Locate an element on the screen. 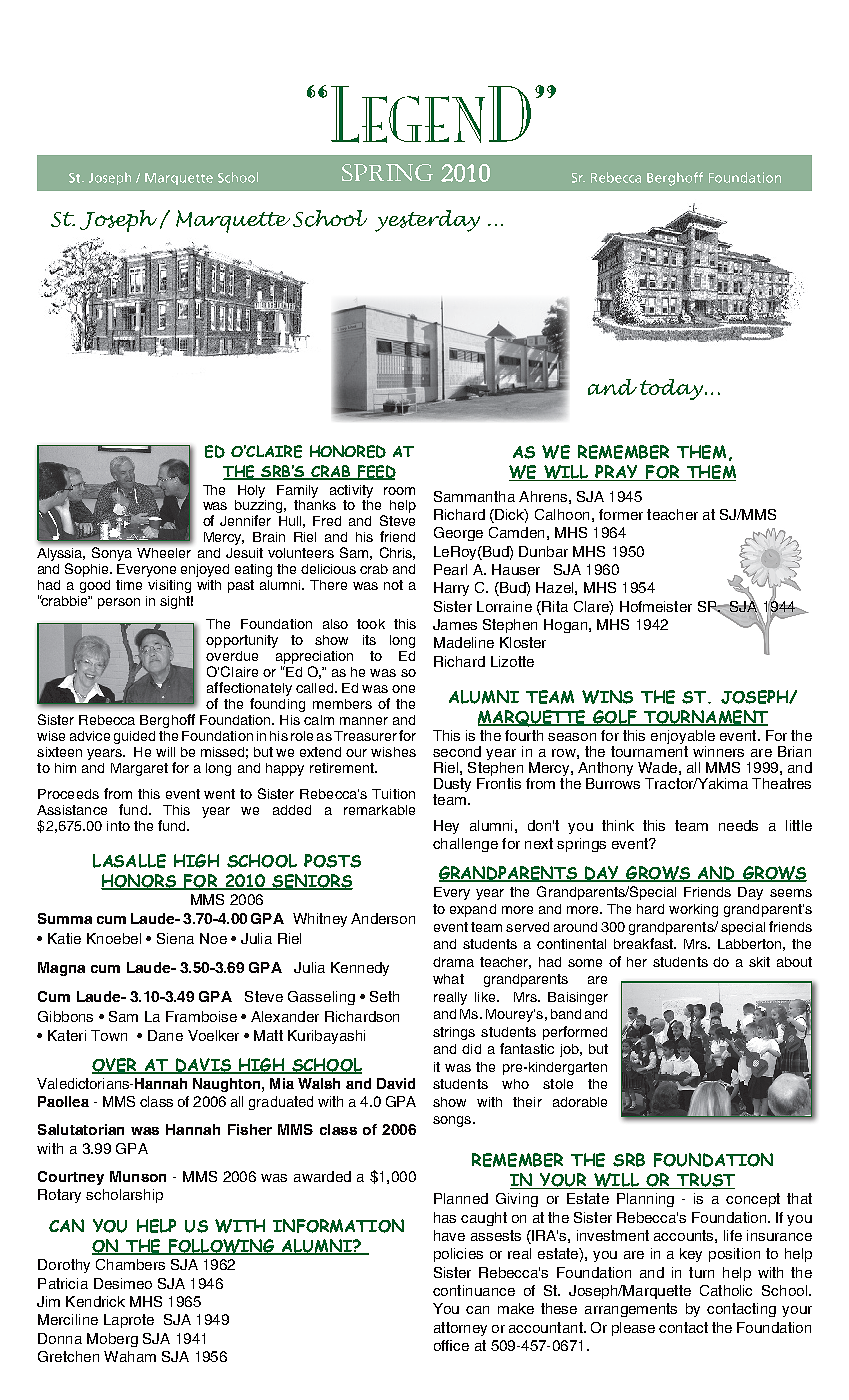 The width and height of the screenshot is (849, 1400). pray is located at coordinates (617, 473).
